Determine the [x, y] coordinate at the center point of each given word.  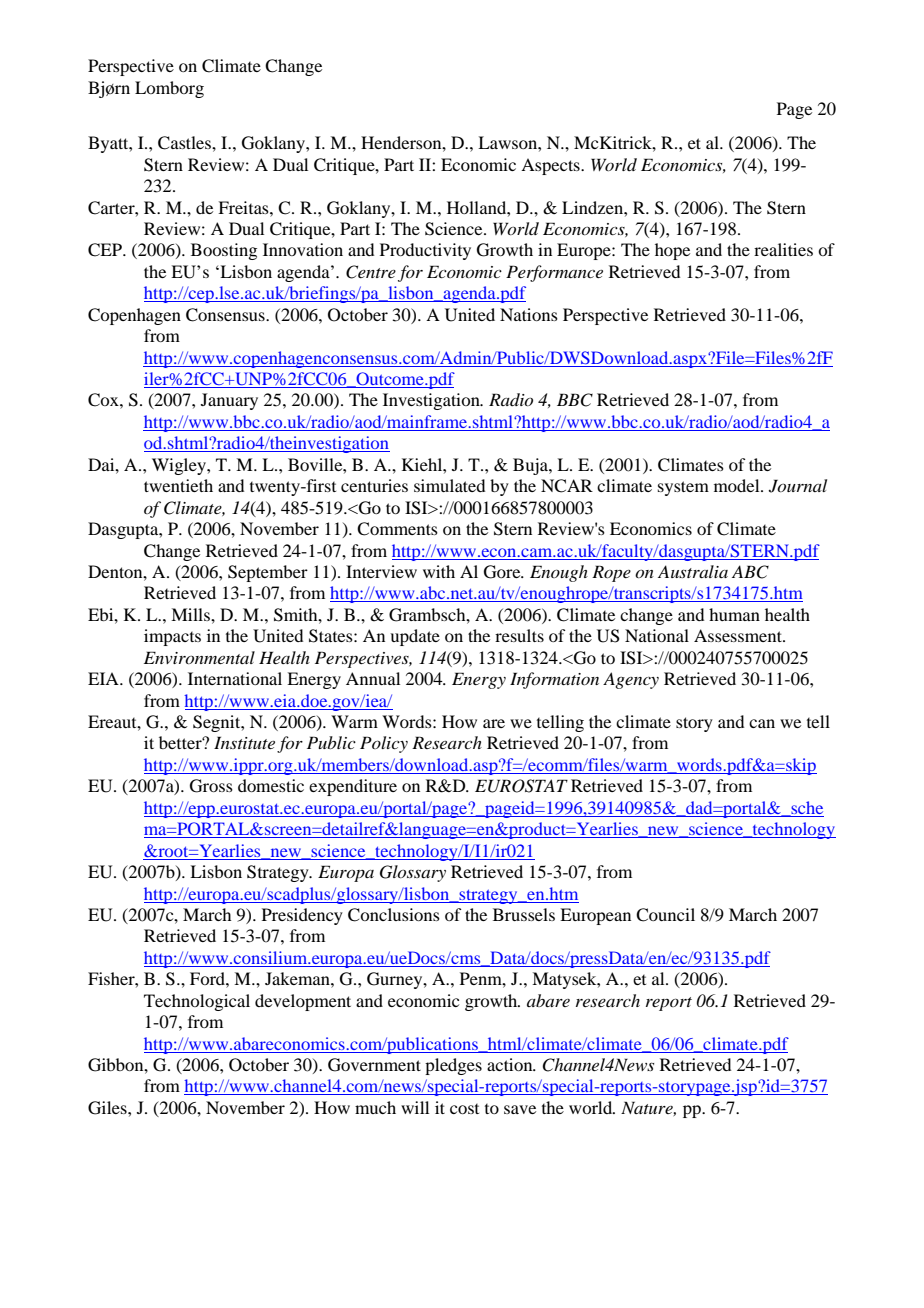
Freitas [244, 207]
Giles [108, 1108]
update [415, 637]
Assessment [739, 635]
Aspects [551, 166]
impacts [172, 637]
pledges [453, 1066]
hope [672, 251]
